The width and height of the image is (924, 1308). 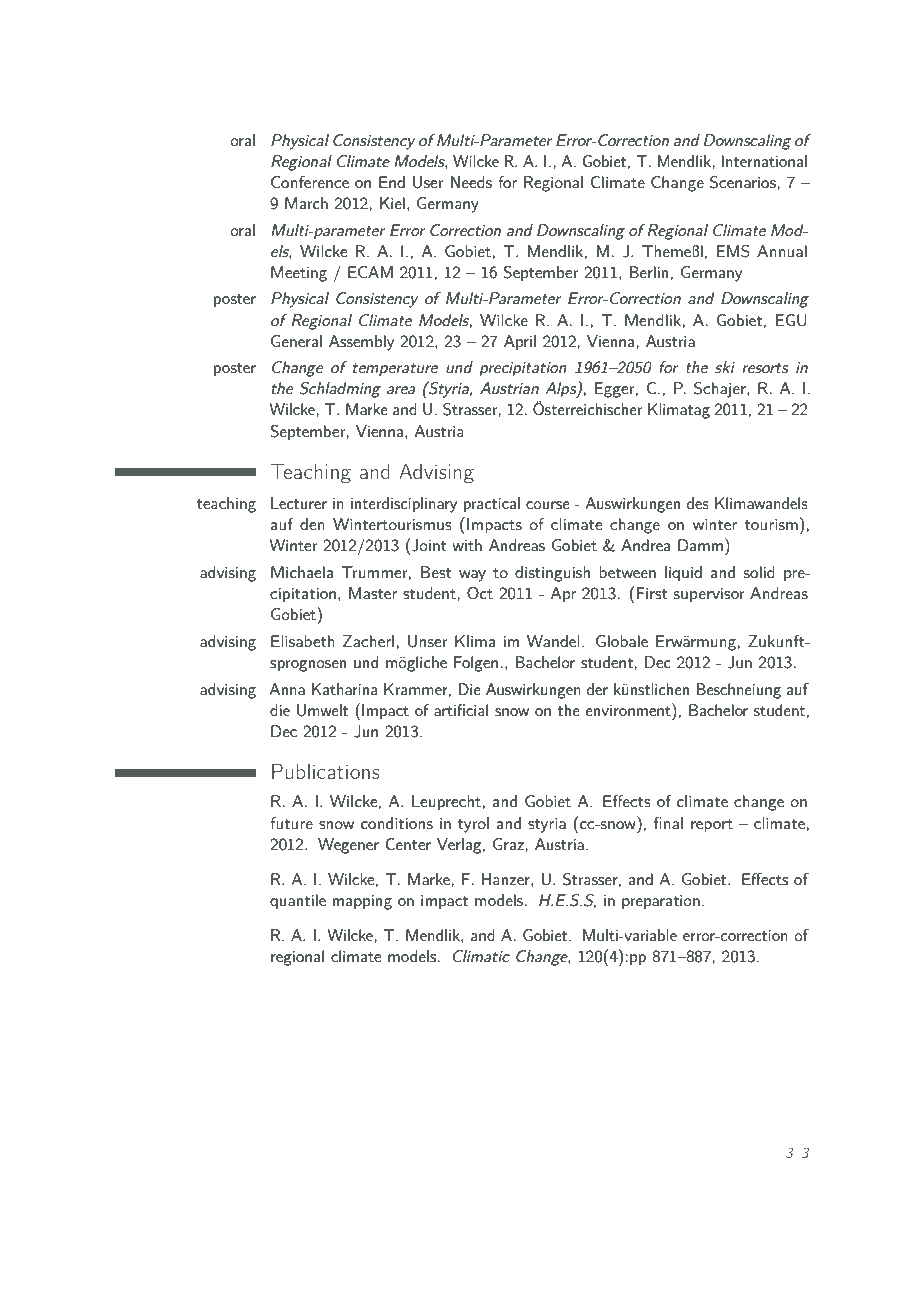 I want to click on Conference, so click(x=310, y=182).
